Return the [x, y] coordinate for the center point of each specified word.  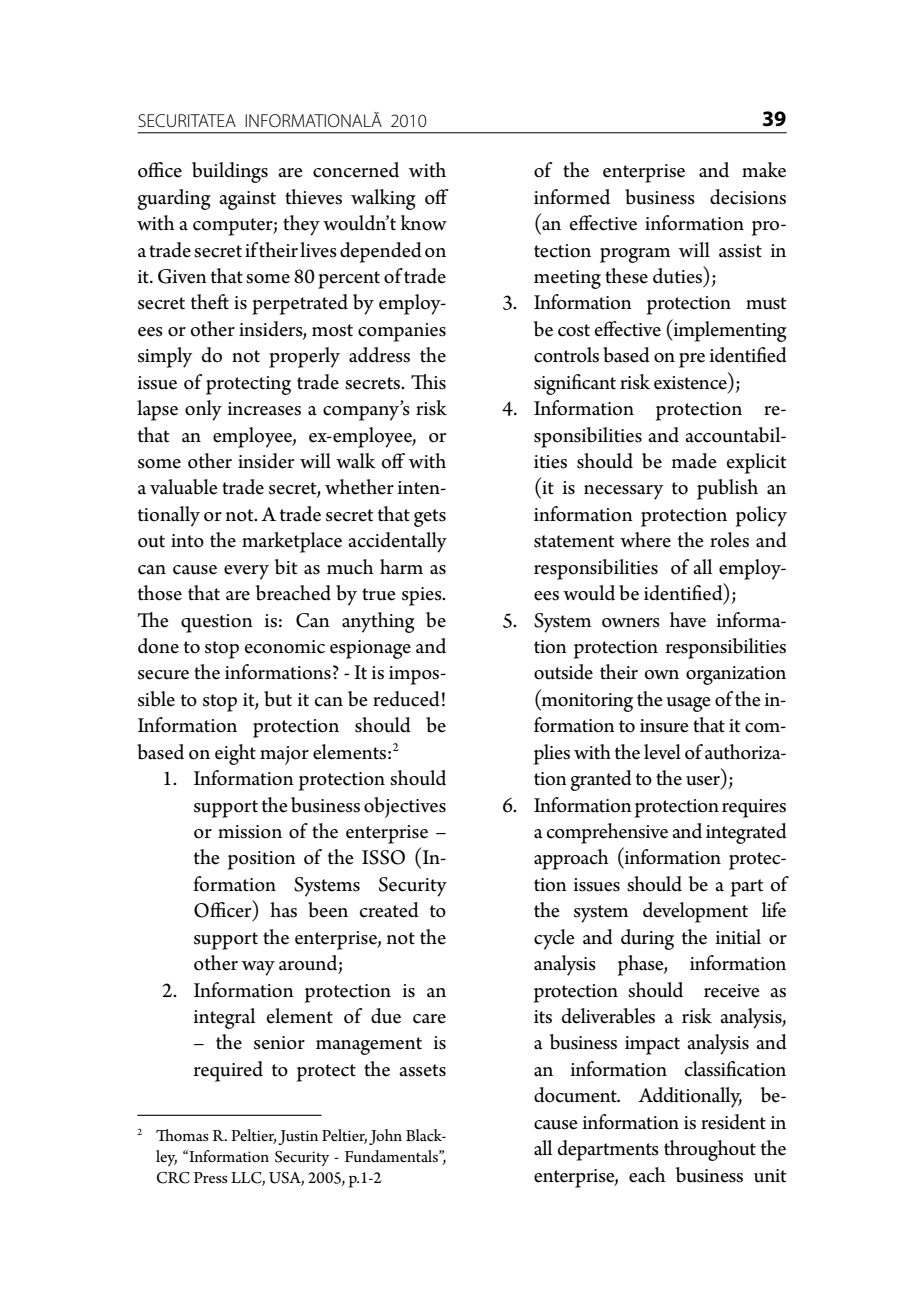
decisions [748, 197]
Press [211, 1177]
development [695, 912]
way [258, 968]
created [389, 910]
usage [688, 704]
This [428, 382]
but [278, 699]
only [203, 410]
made [694, 461]
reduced [406, 699]
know [424, 223]
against [247, 200]
